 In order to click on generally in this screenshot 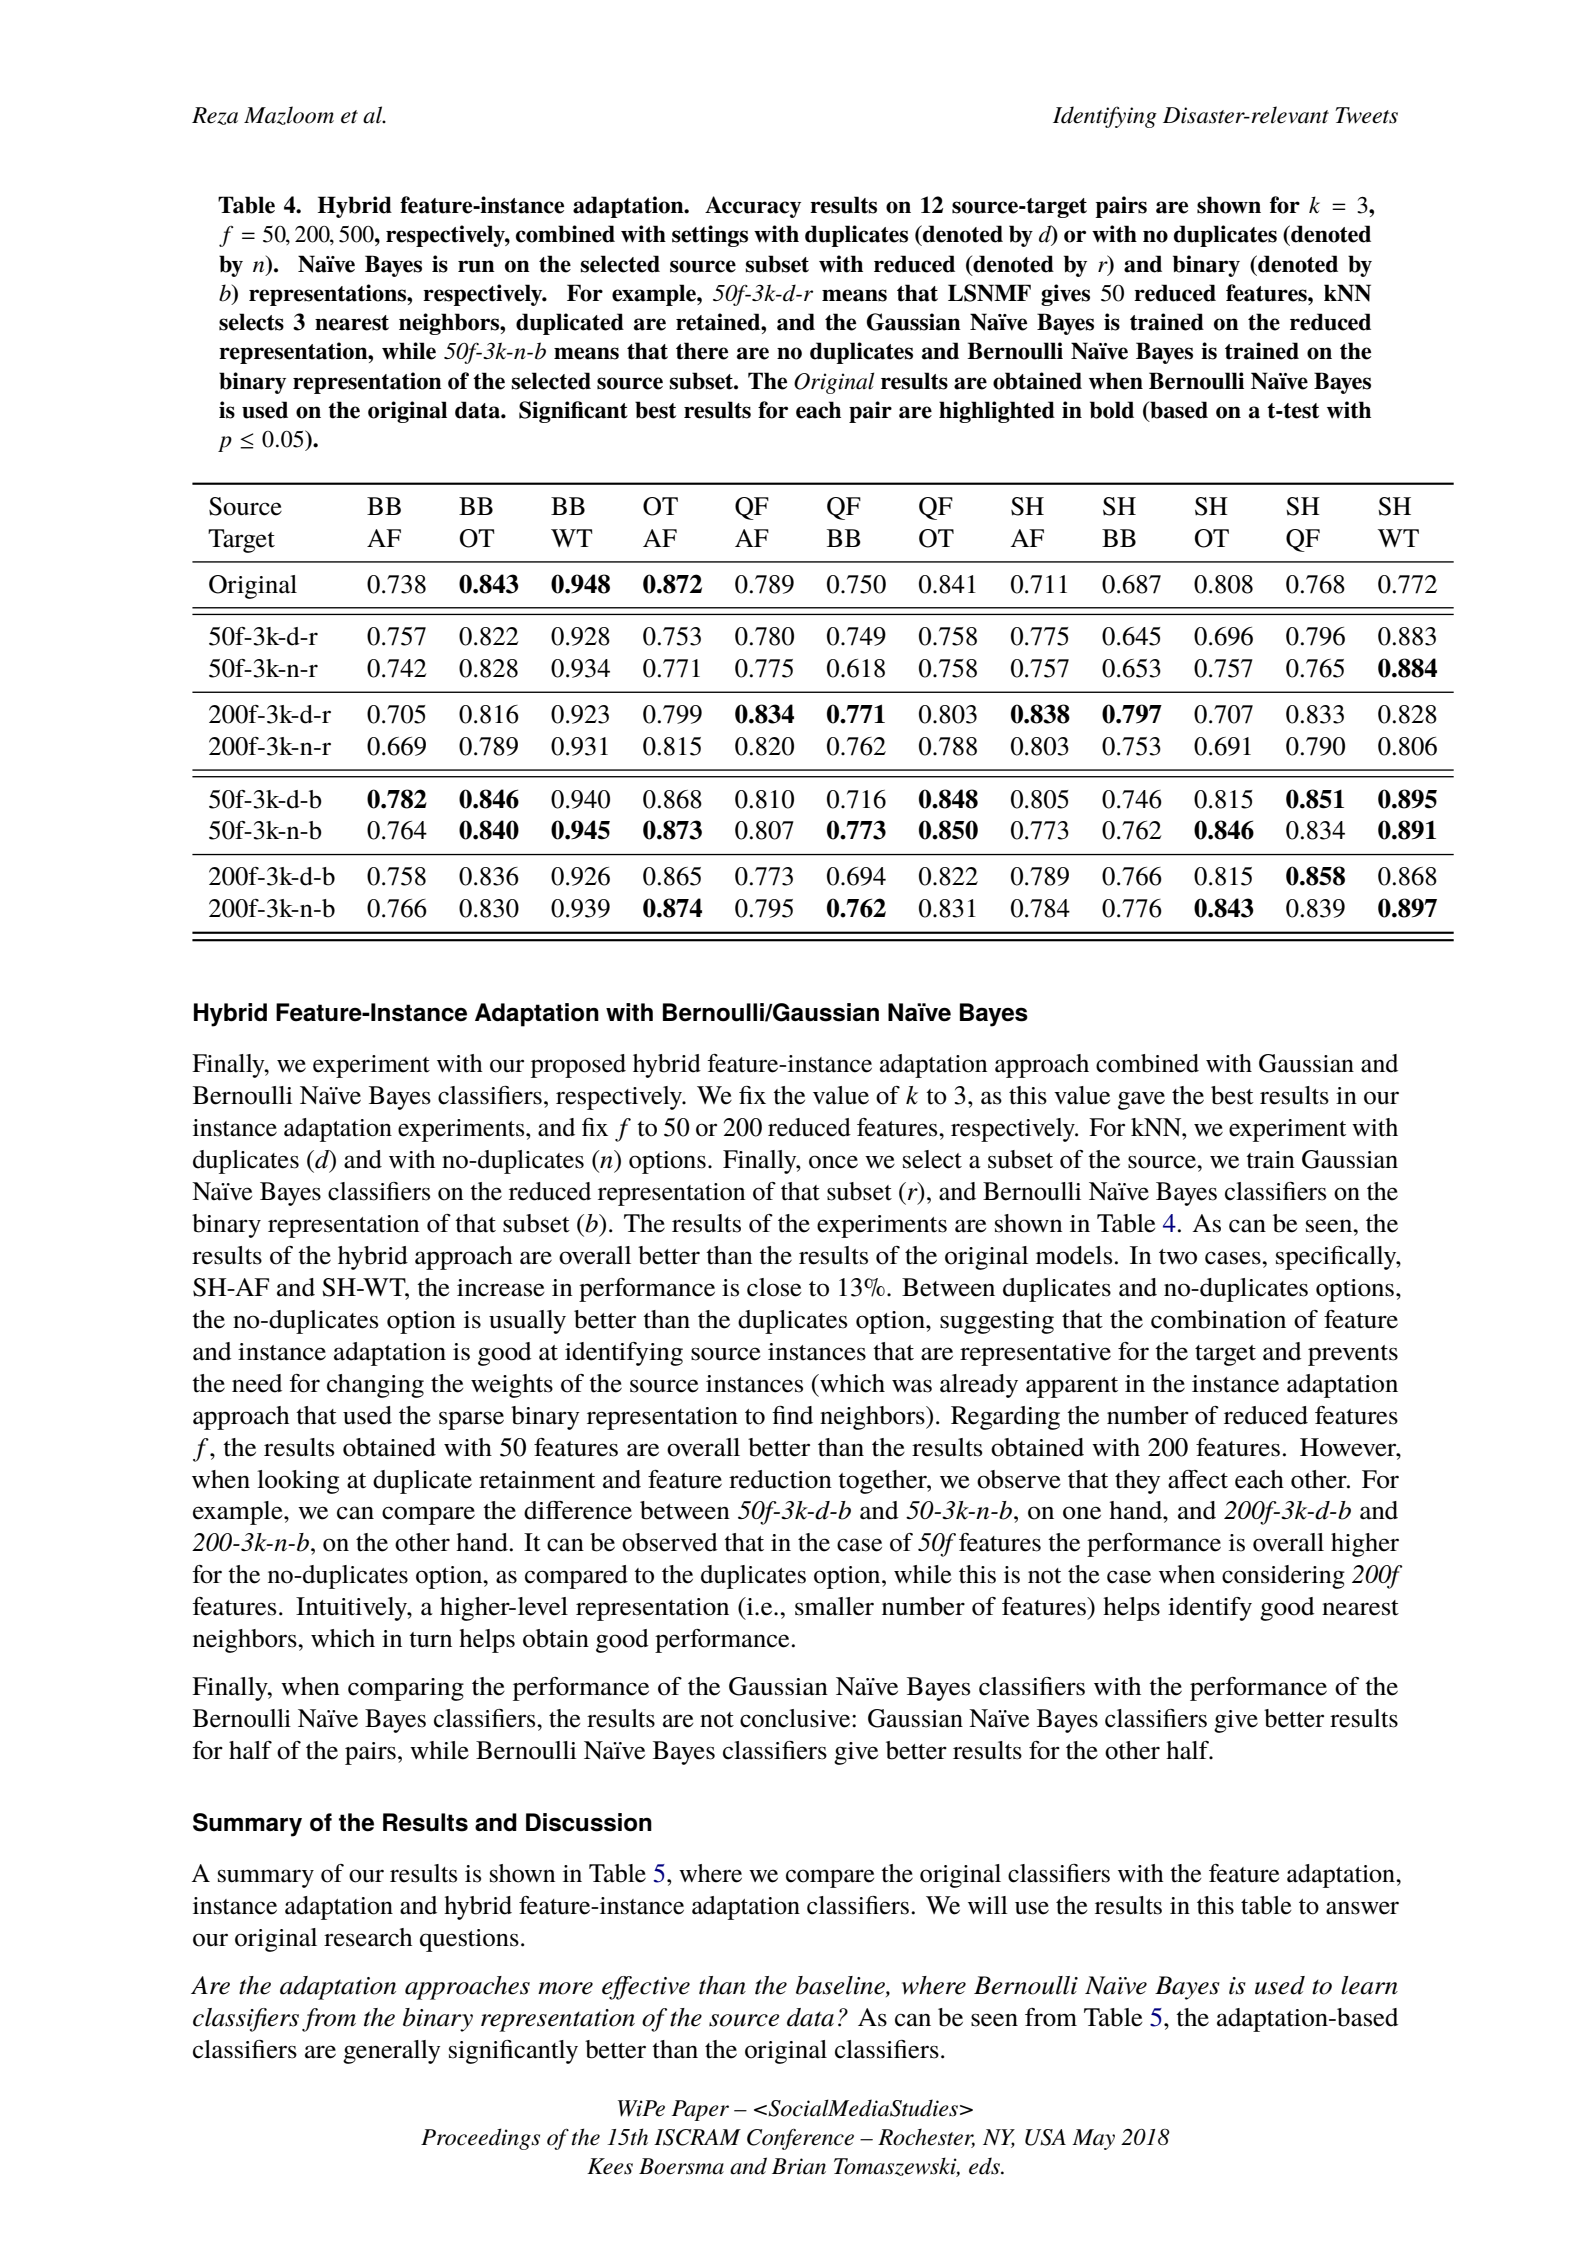, I will do `click(391, 2052)`.
